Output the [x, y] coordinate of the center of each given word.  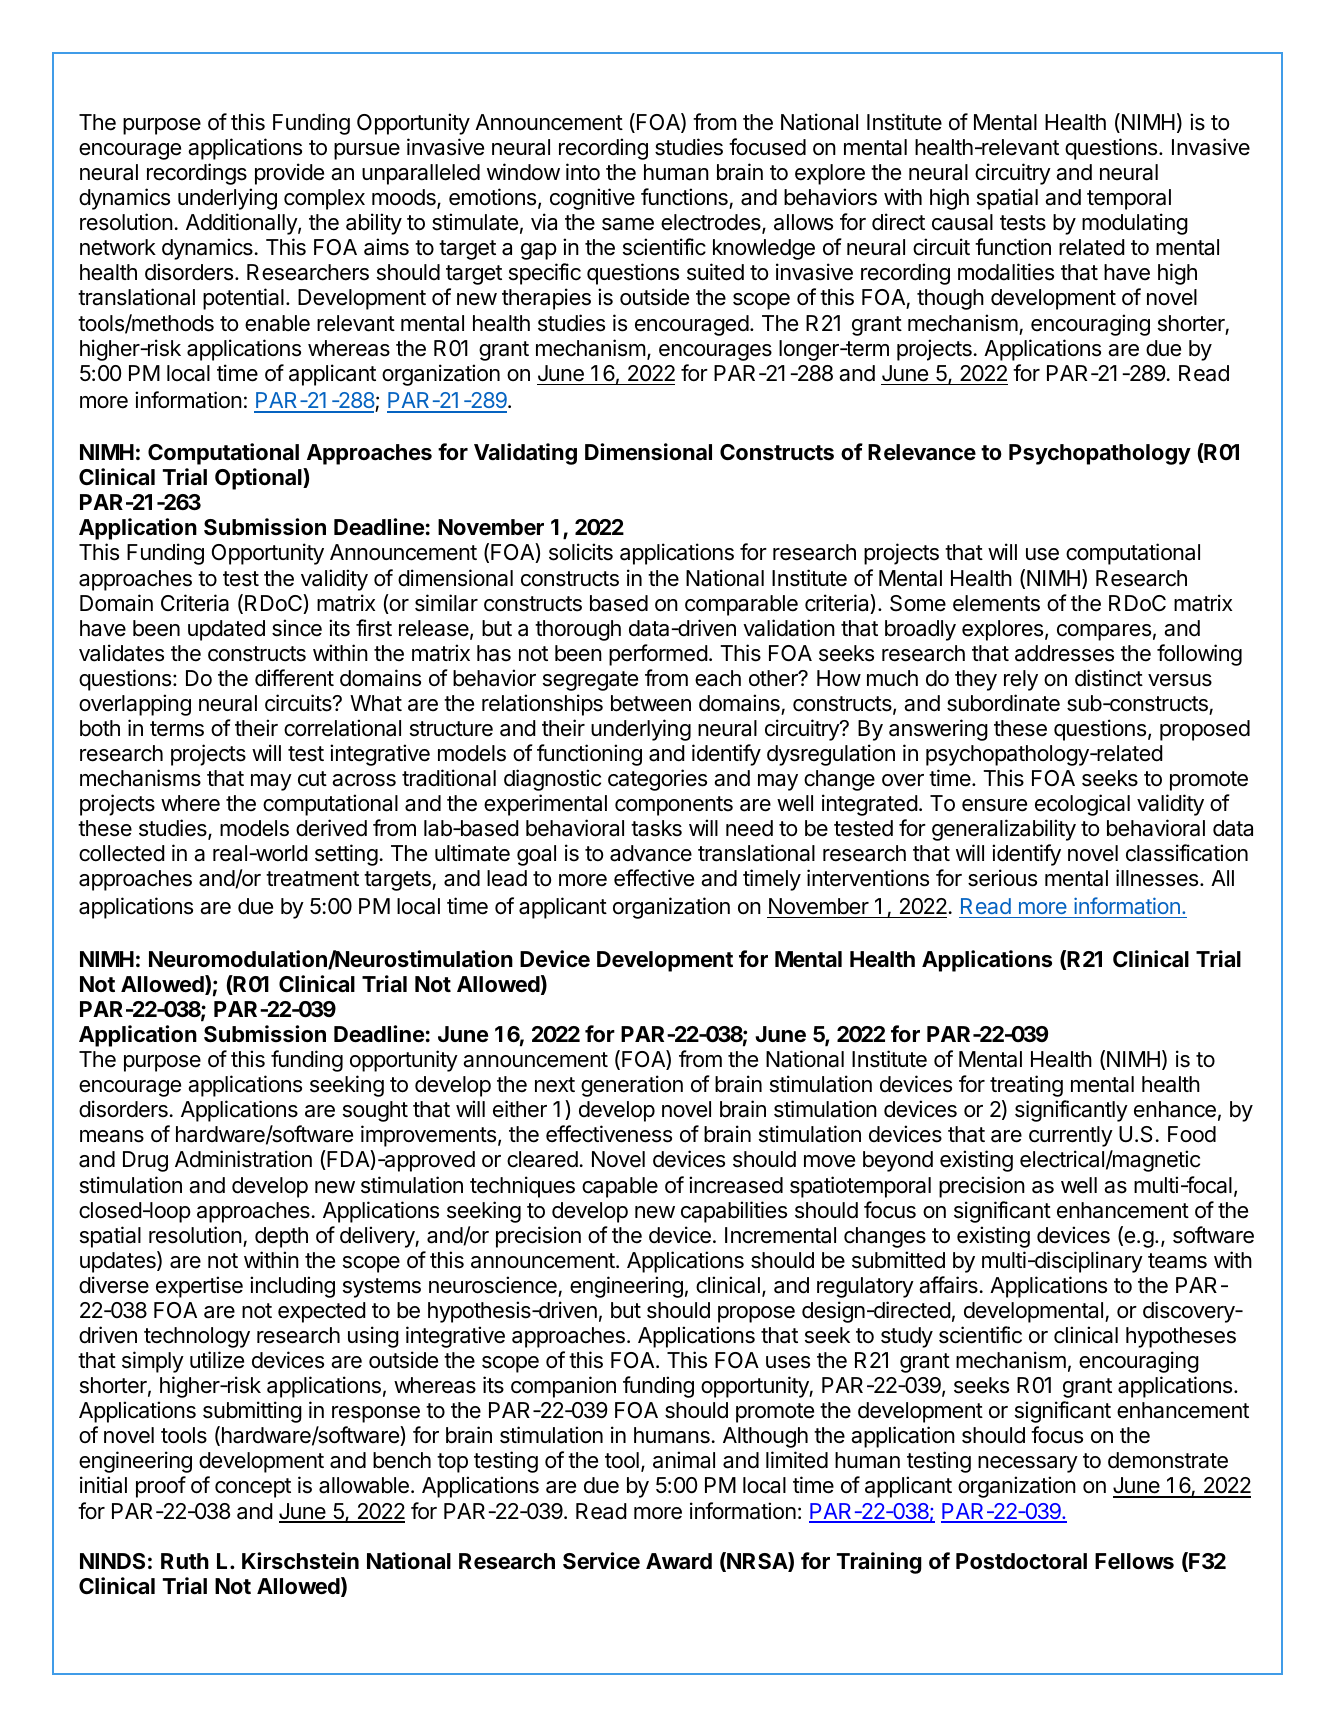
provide [289, 174]
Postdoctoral [1021, 1561]
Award [679, 1561]
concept [253, 1488]
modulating [1135, 224]
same [628, 224]
